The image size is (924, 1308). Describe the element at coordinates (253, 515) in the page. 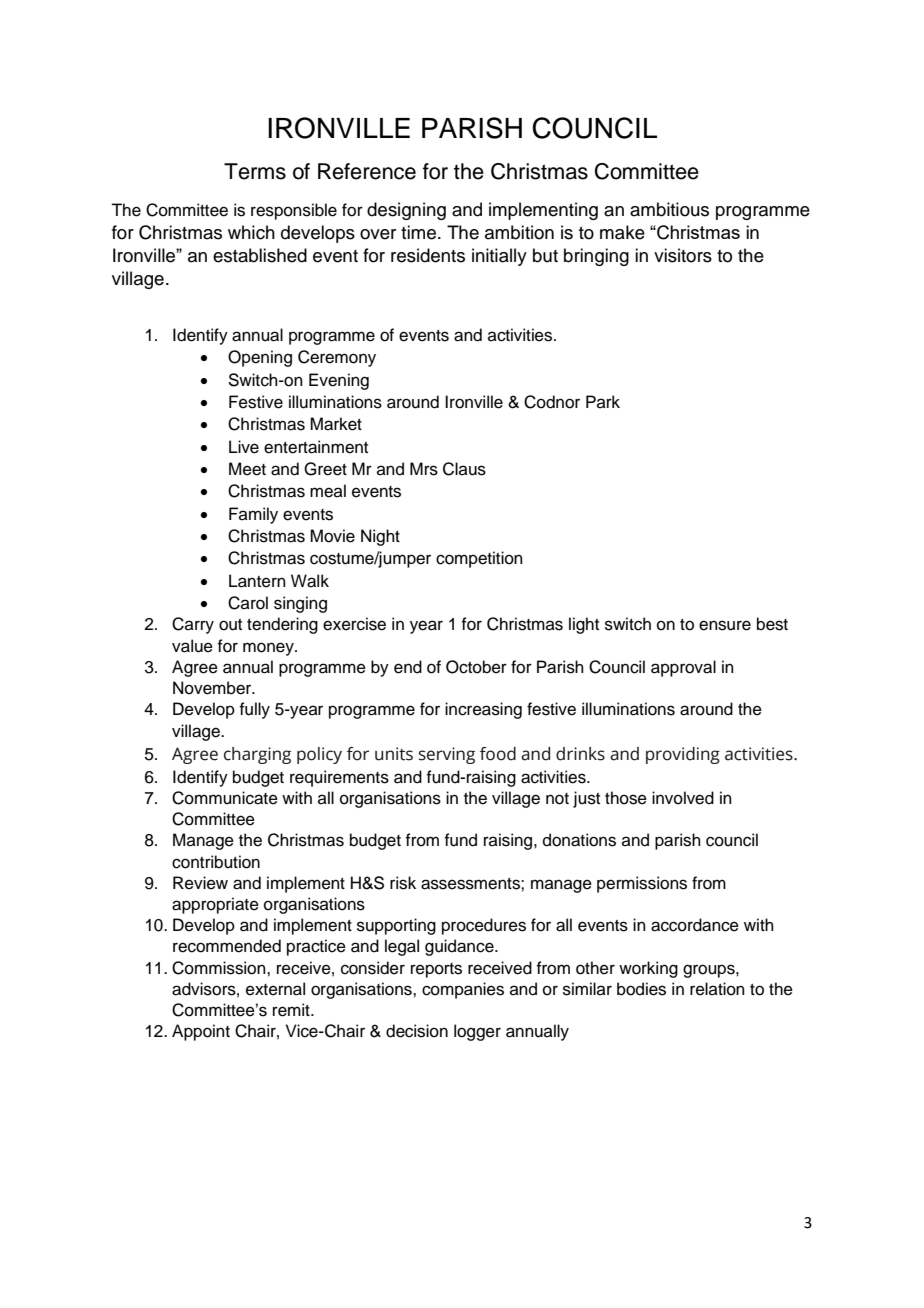

I see `Family` at that location.
